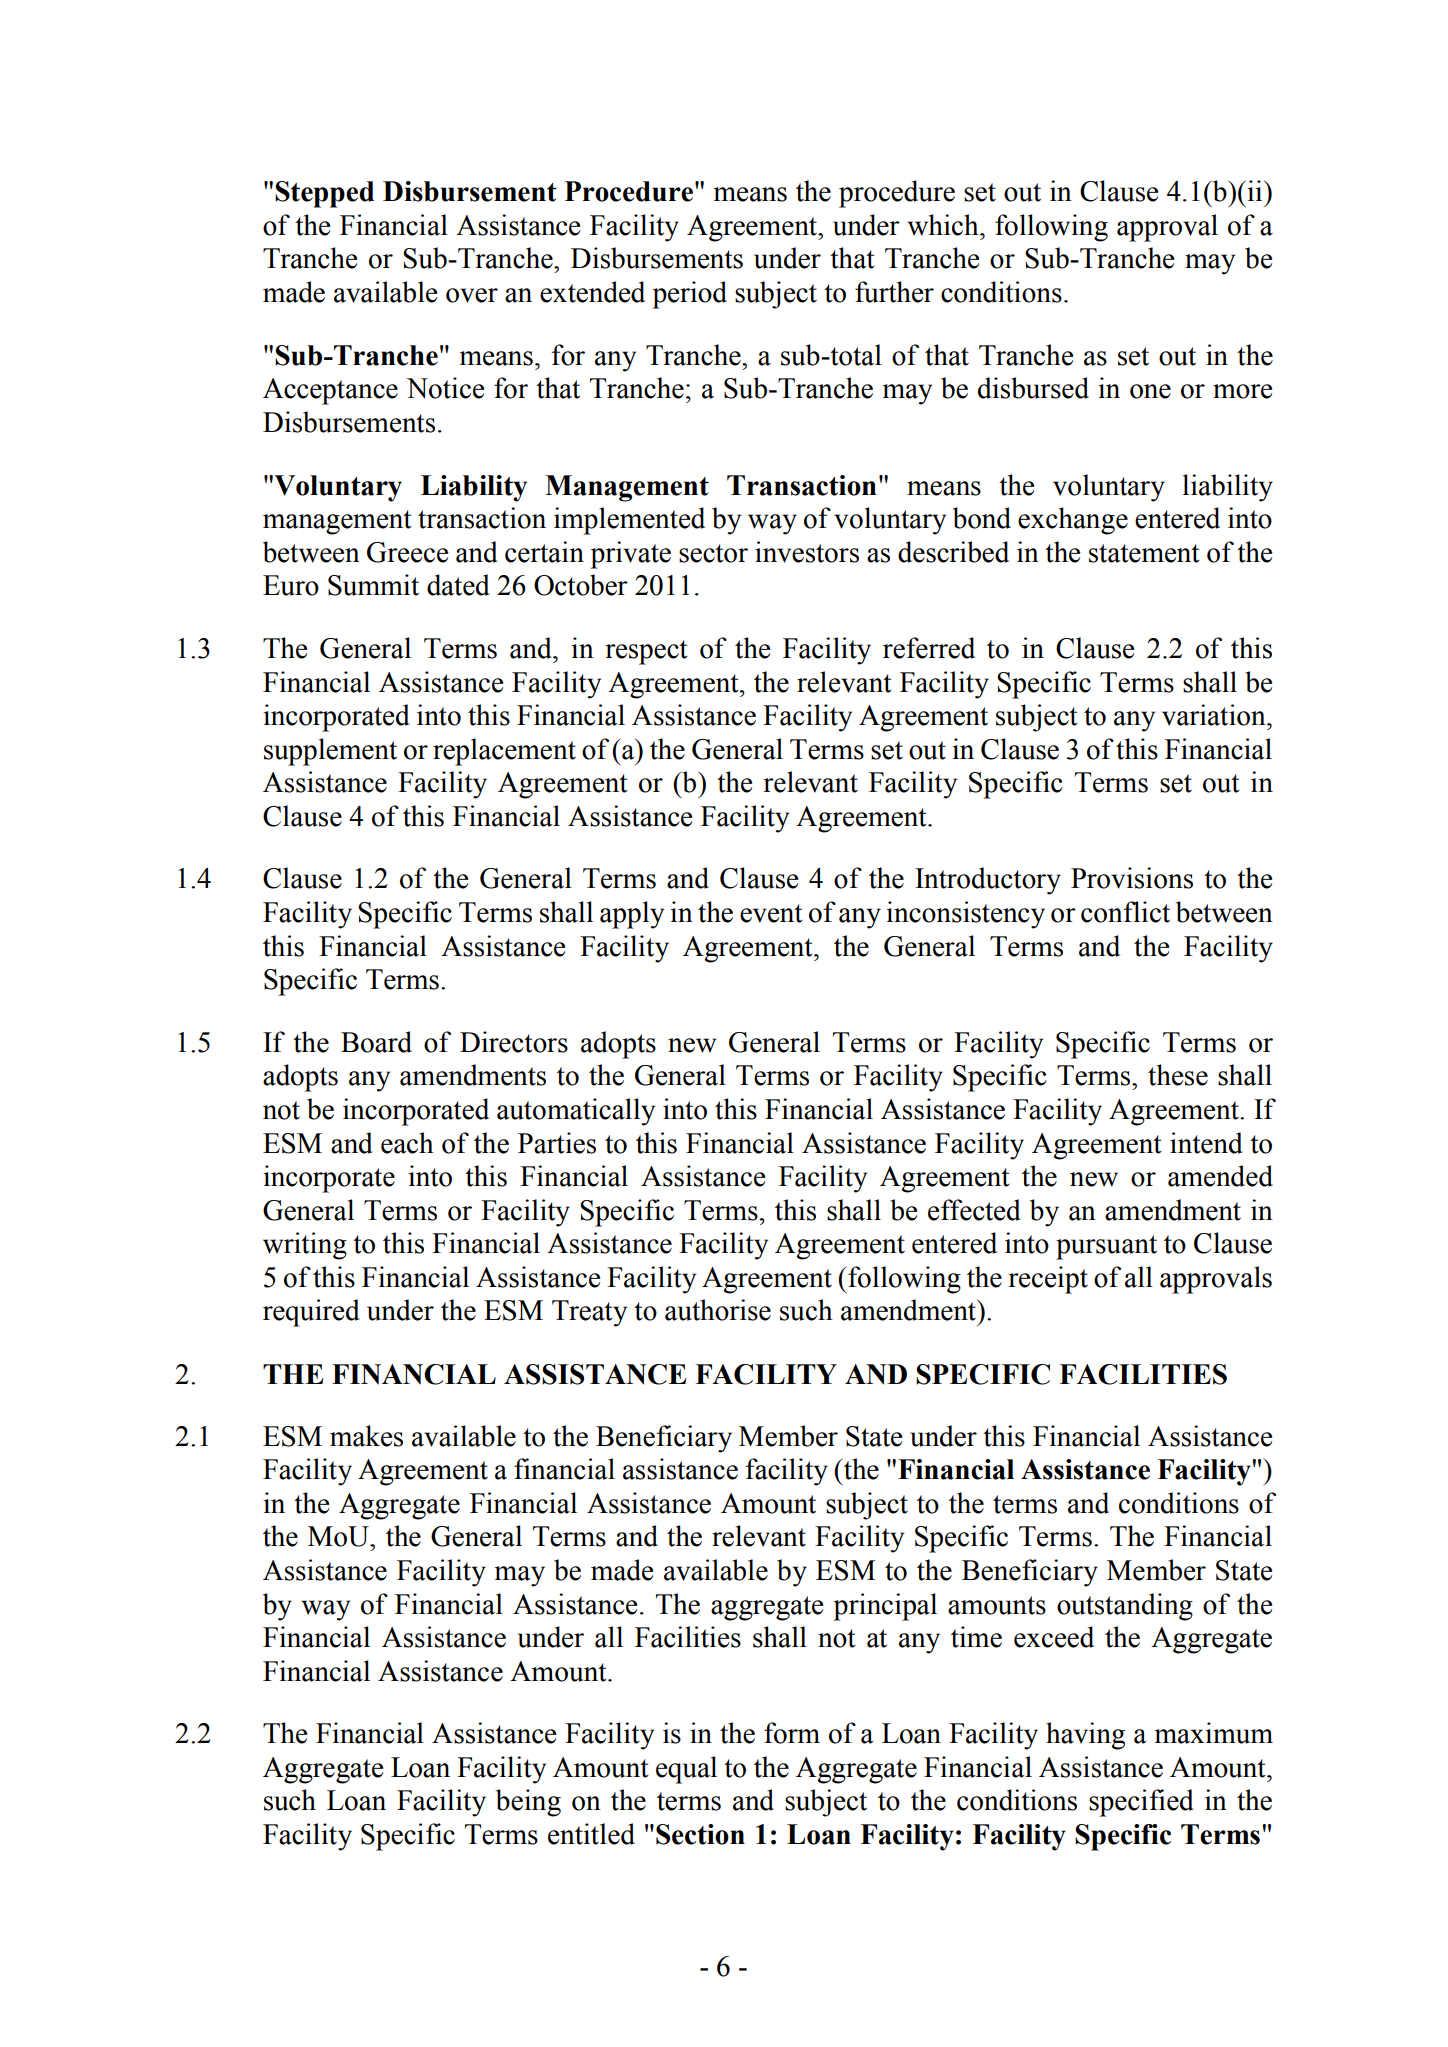 This screenshot has width=1448, height=2047. Describe the element at coordinates (528, 1803) in the screenshot. I see `being` at that location.
